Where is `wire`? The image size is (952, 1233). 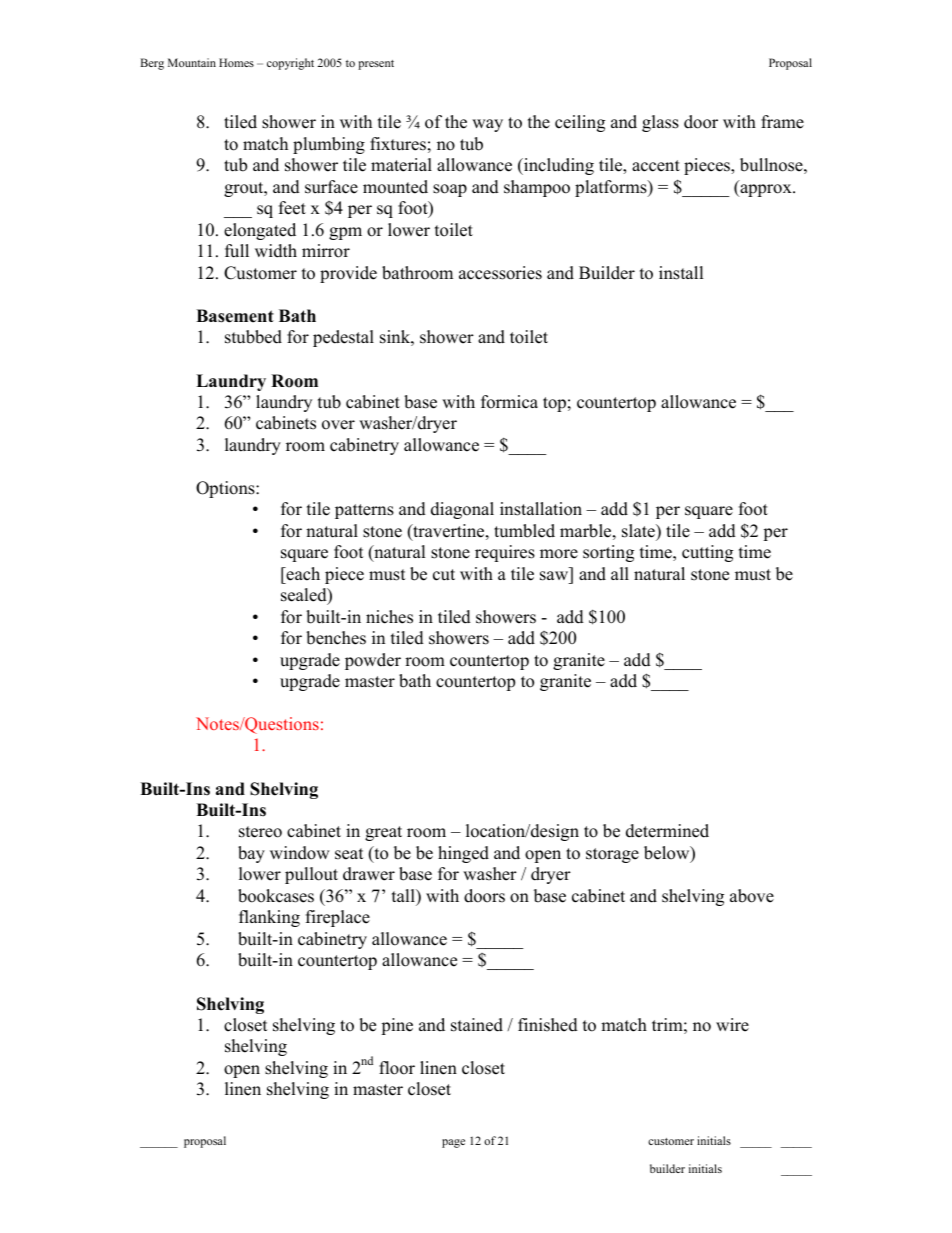 wire is located at coordinates (732, 1025).
